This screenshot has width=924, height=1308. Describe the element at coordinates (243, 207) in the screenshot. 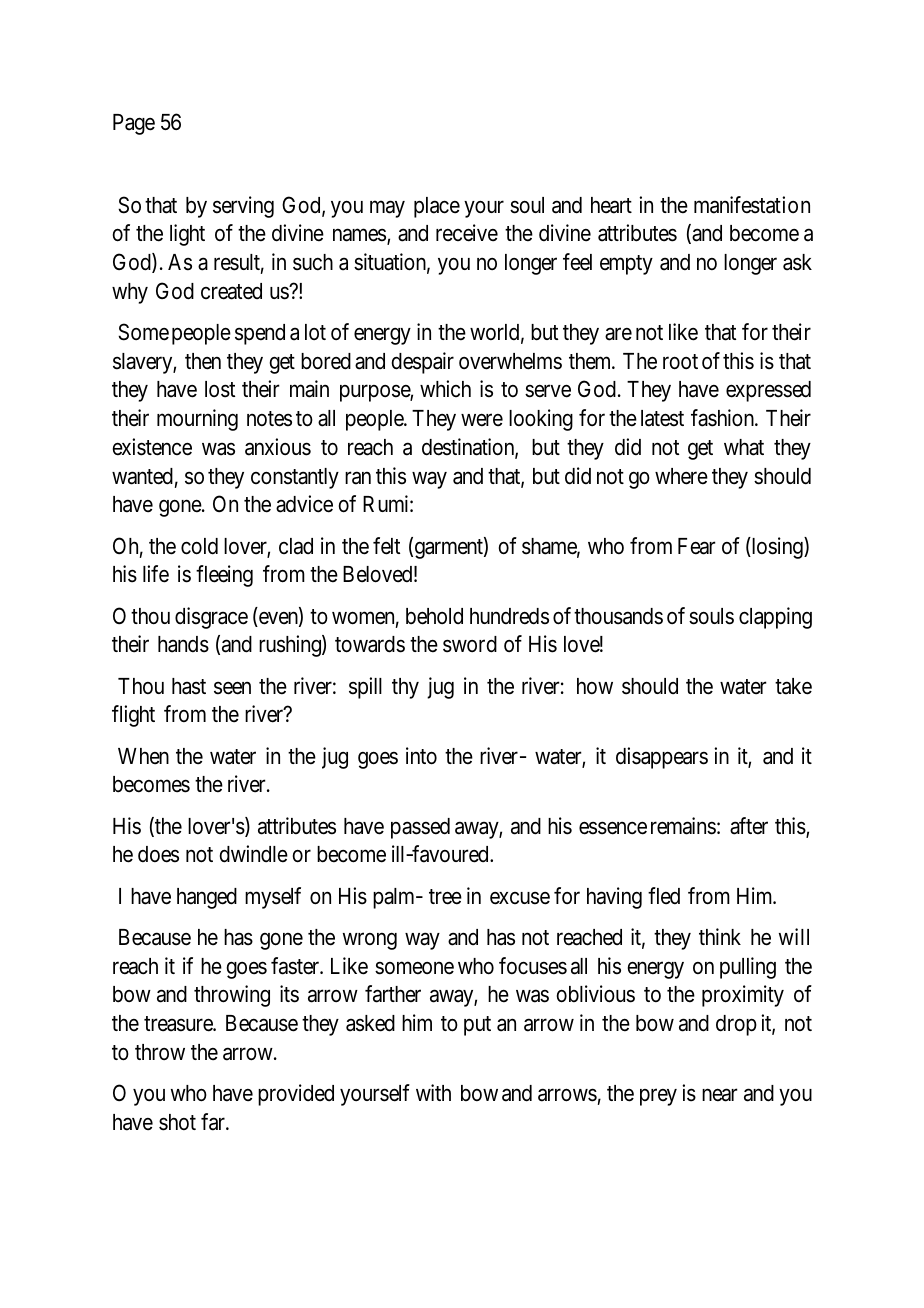

I see `serving` at that location.
